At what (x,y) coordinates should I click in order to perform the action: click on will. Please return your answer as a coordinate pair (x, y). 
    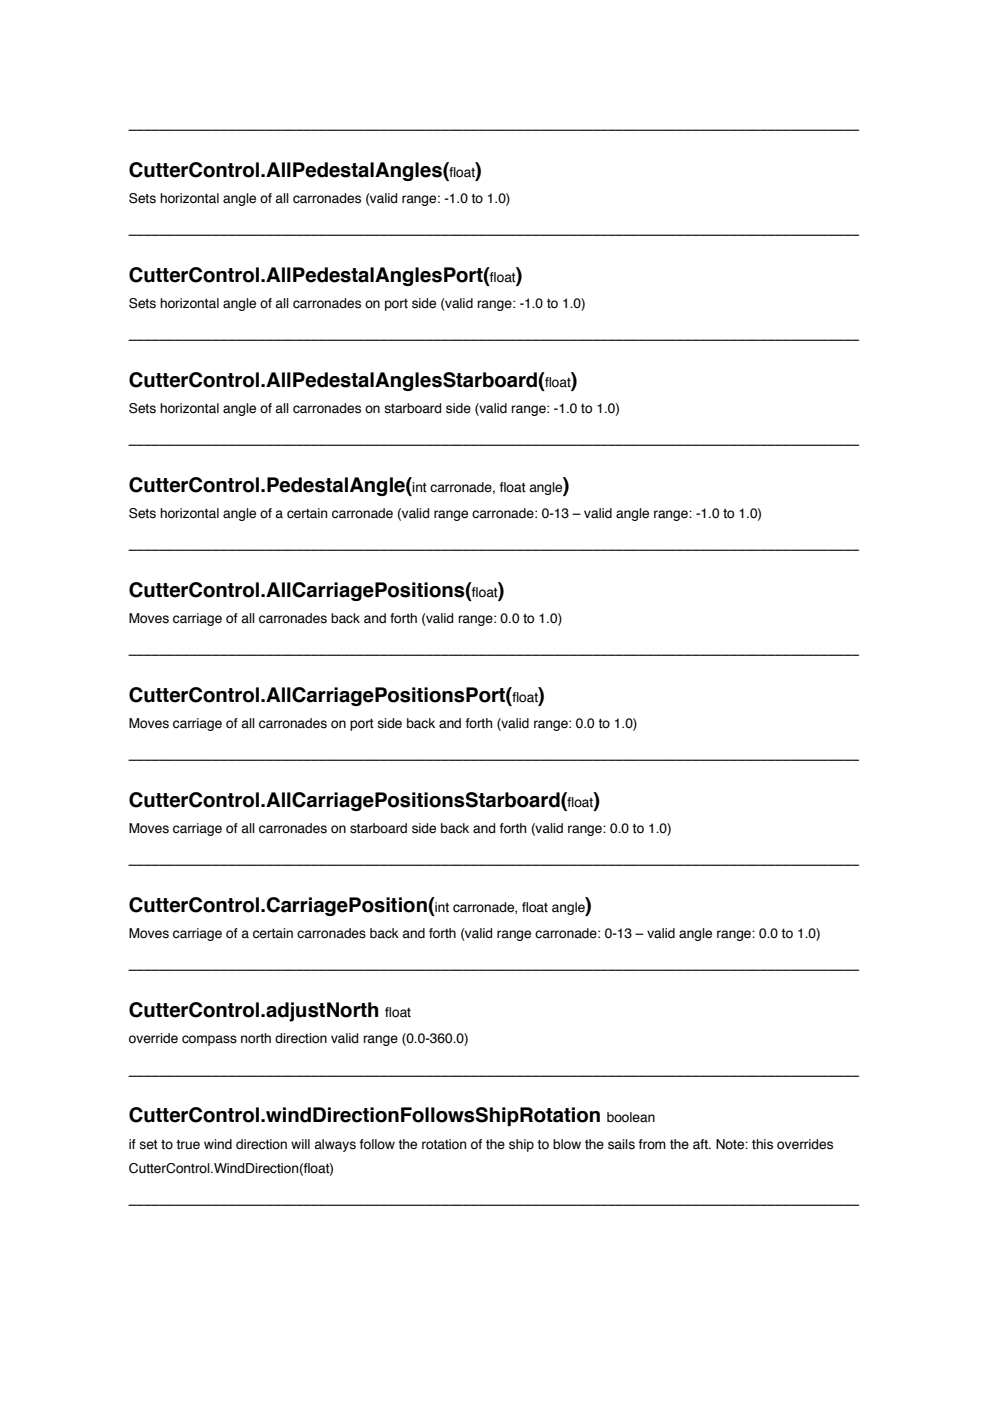
    Looking at the image, I should click on (300, 1144).
